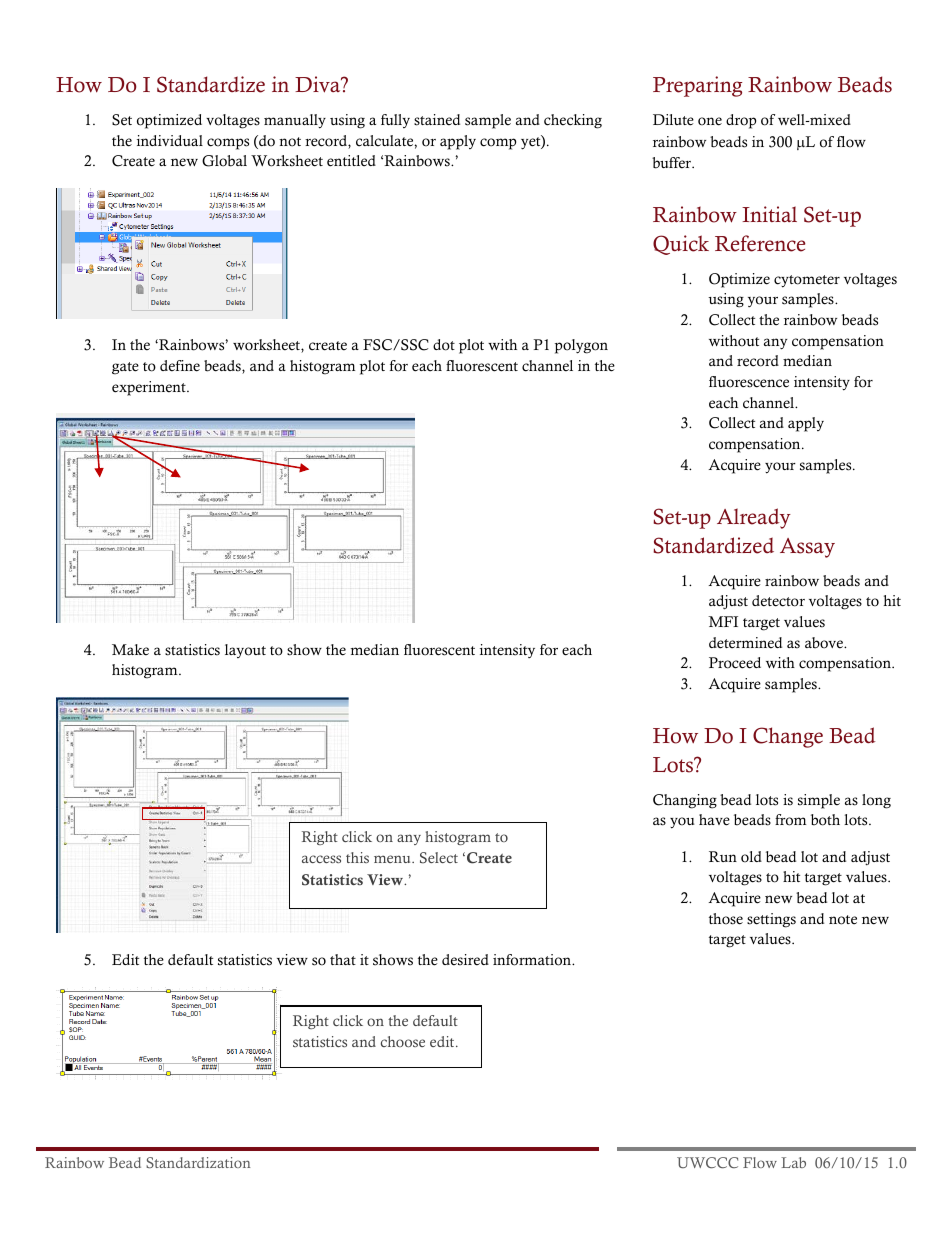 This image has width=952, height=1233. What do you see at coordinates (437, 120) in the image?
I see `stained` at bounding box center [437, 120].
